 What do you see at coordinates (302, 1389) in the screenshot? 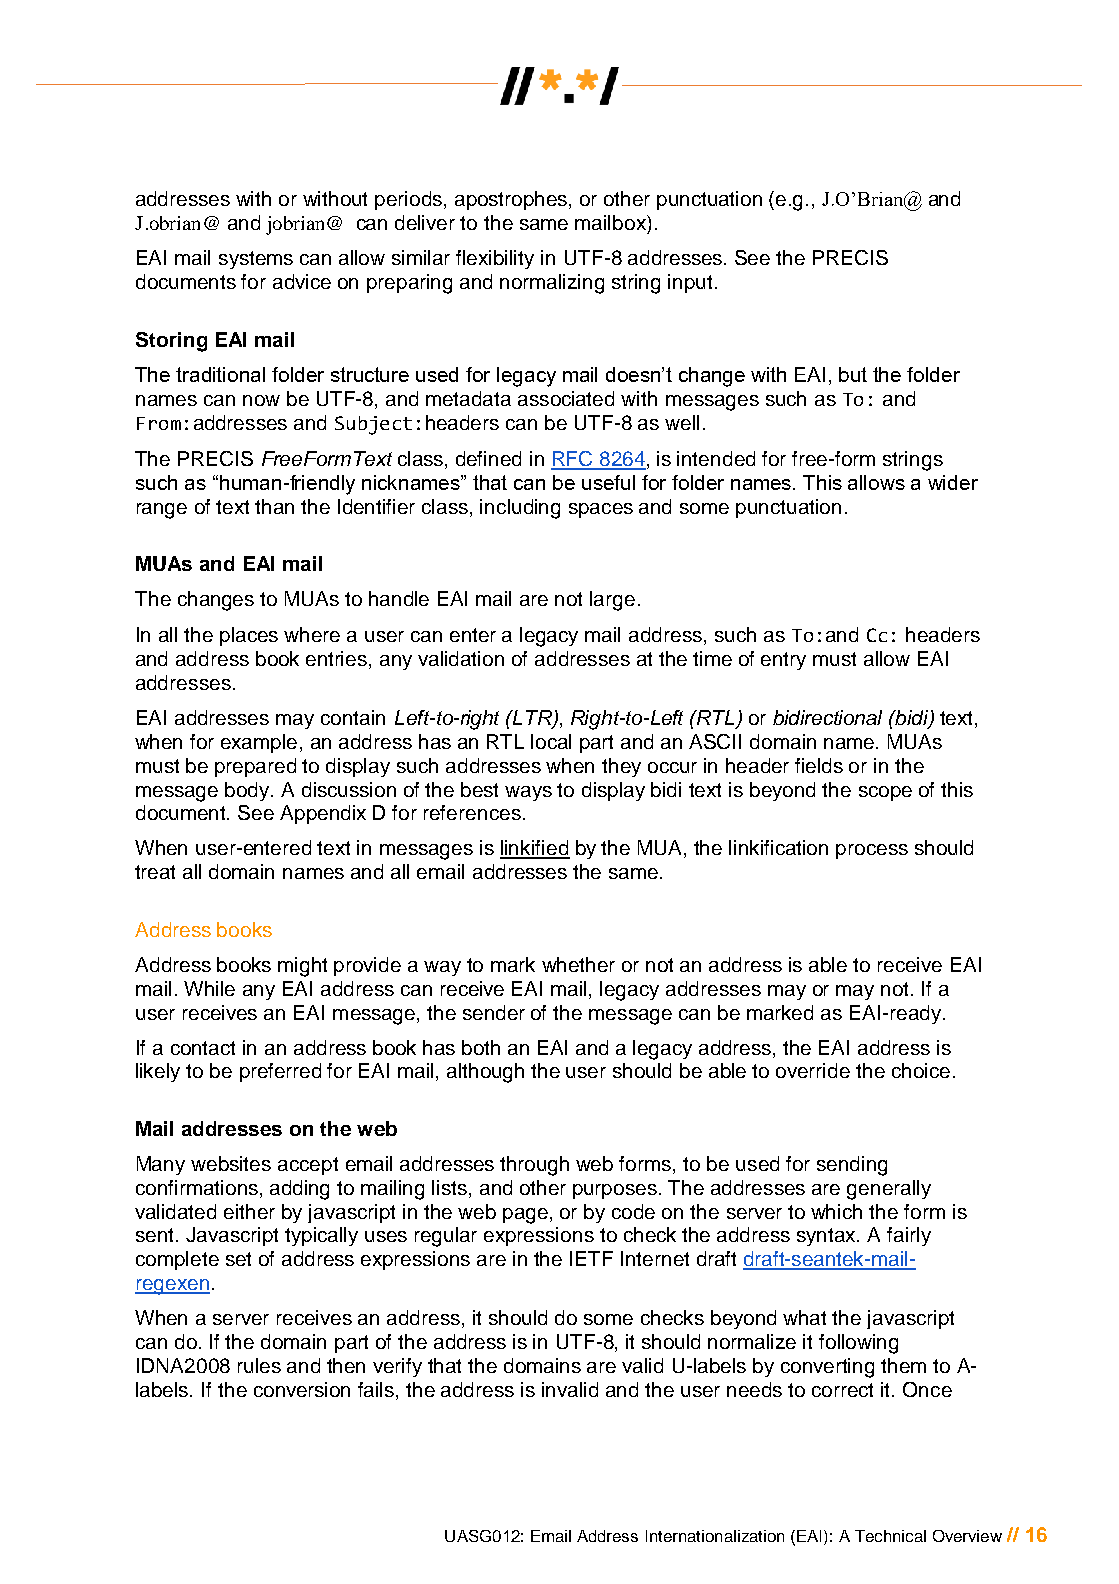
I see `conversion` at bounding box center [302, 1389].
